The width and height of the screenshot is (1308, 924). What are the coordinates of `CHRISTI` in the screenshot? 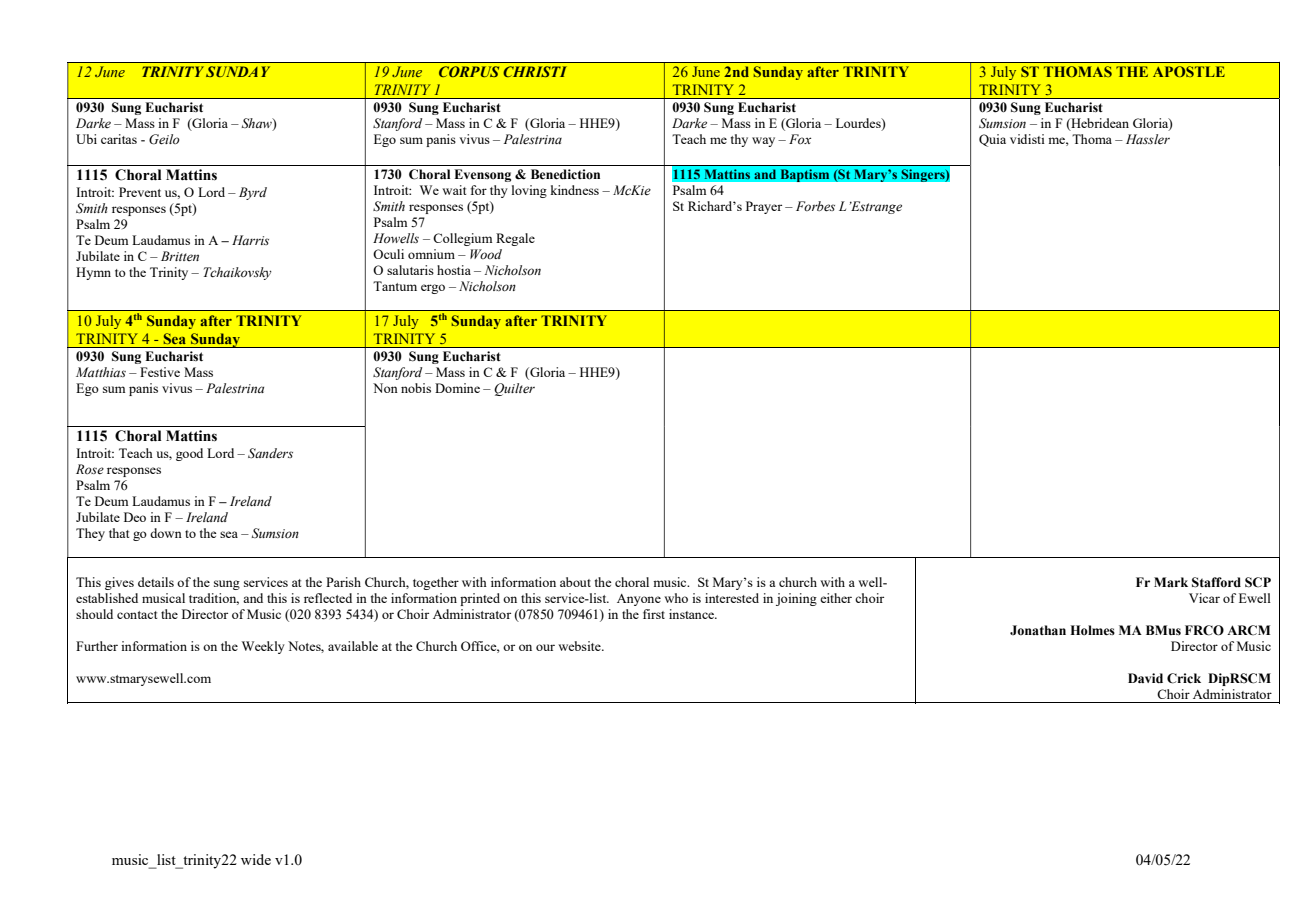 It's located at (535, 71).
